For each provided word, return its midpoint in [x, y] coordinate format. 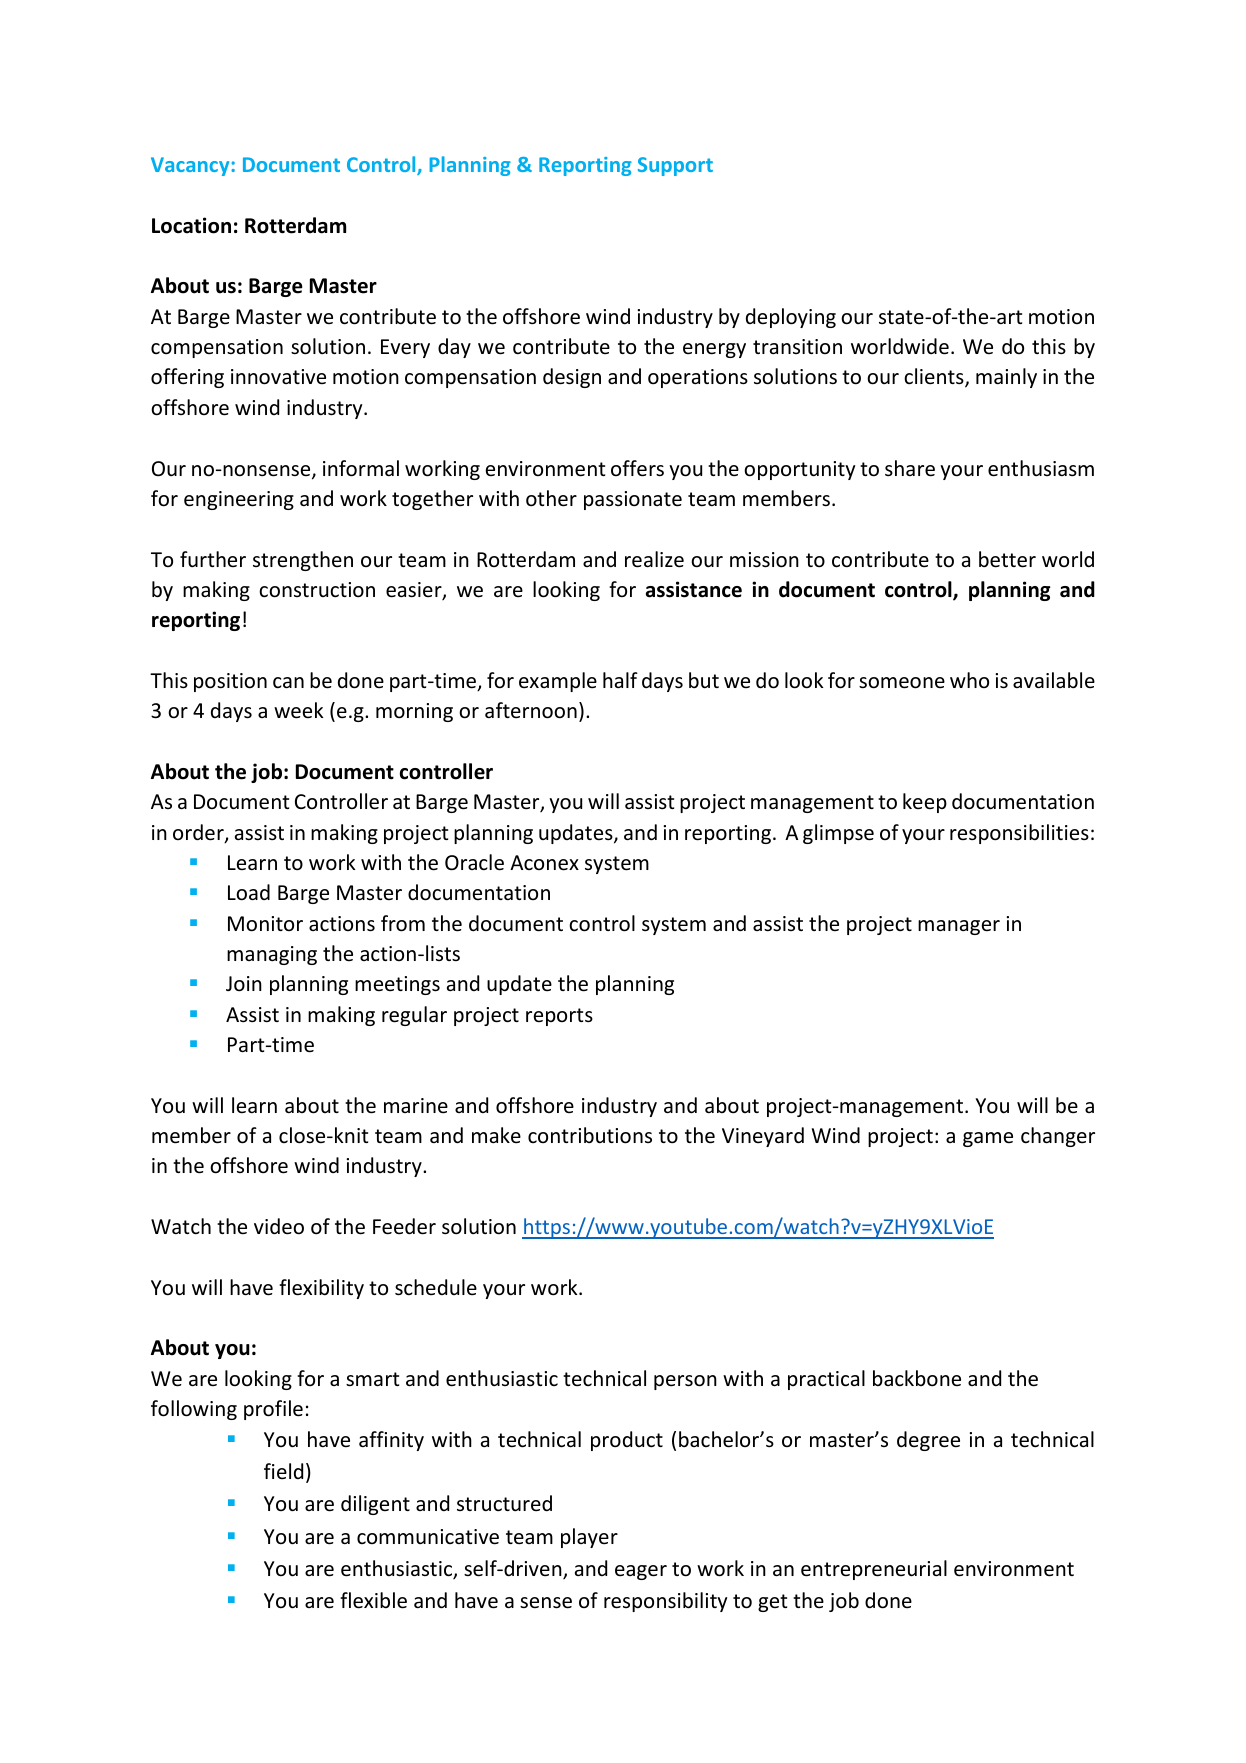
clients [935, 378]
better [1007, 559]
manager [959, 927]
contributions [590, 1135]
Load [249, 892]
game [988, 1139]
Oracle [474, 862]
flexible [373, 1600]
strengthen [303, 561]
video [279, 1226]
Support [675, 166]
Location [191, 225]
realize [654, 559]
